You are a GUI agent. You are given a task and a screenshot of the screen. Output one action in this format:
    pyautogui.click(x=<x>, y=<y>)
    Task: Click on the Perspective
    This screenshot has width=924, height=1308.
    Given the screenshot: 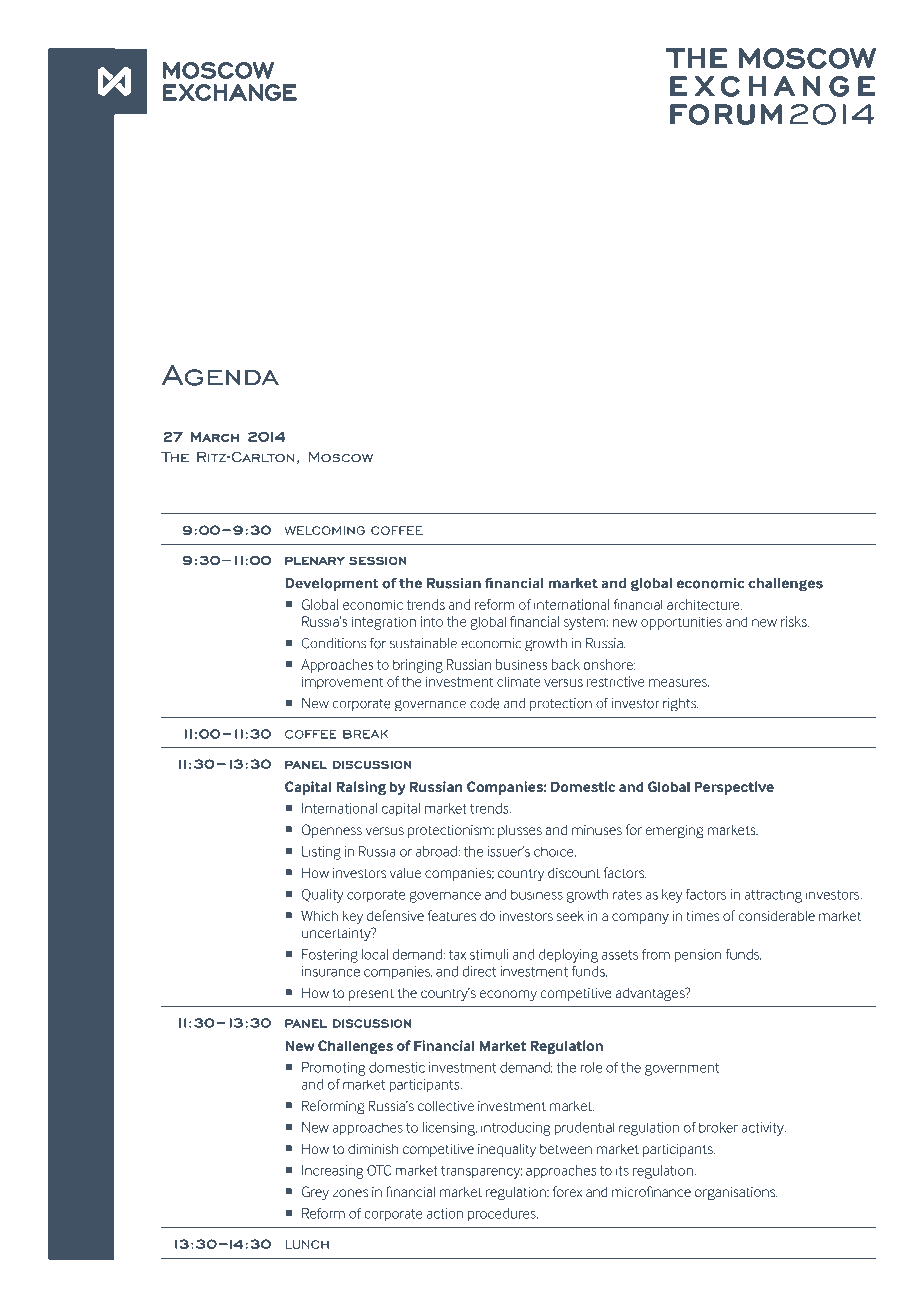 What is the action you would take?
    pyautogui.click(x=734, y=788)
